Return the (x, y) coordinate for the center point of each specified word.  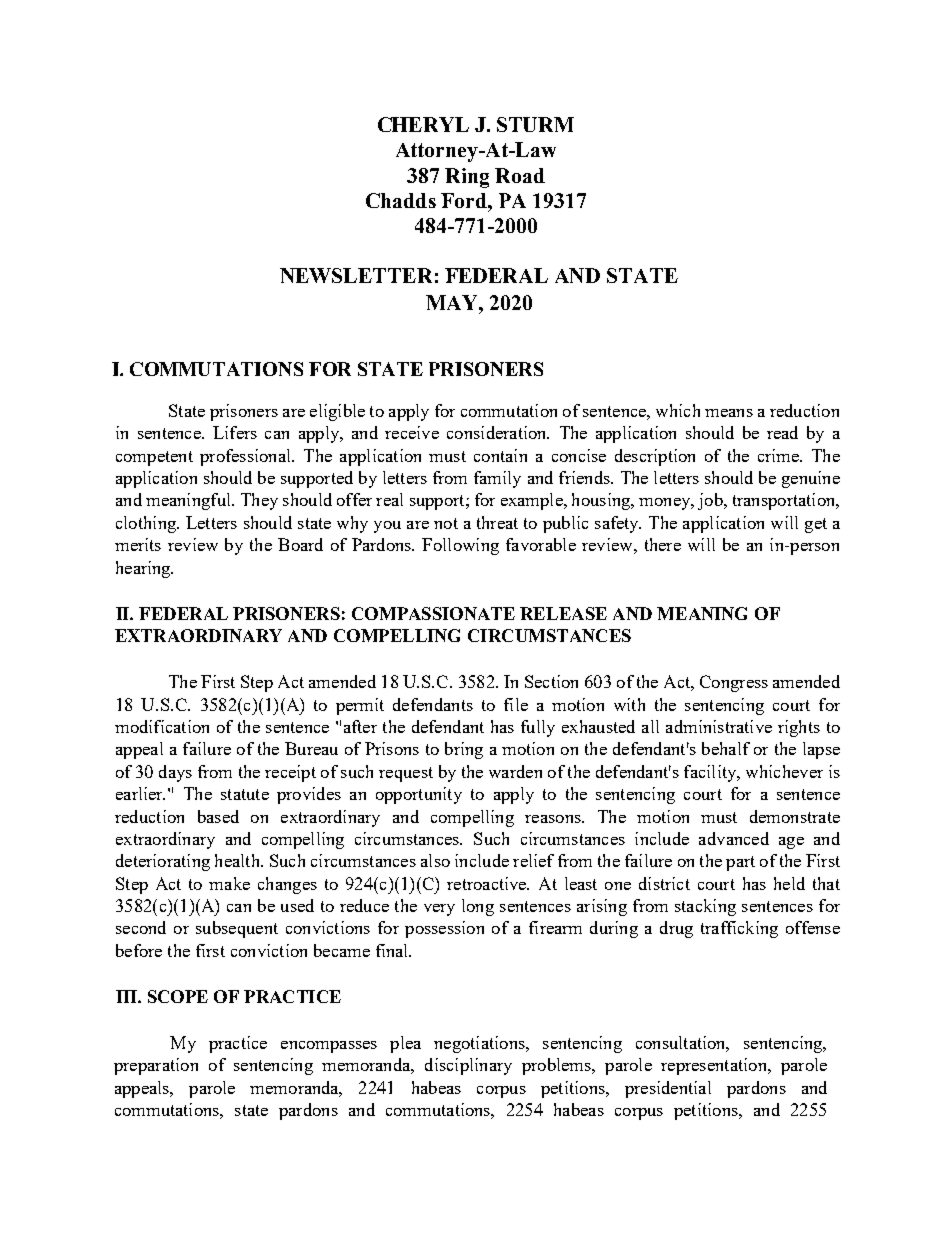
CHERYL (423, 124)
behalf (726, 748)
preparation (156, 1066)
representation (715, 1066)
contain (500, 455)
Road (520, 175)
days (175, 773)
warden (515, 771)
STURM (535, 124)
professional (246, 457)
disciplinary (468, 1066)
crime (779, 455)
